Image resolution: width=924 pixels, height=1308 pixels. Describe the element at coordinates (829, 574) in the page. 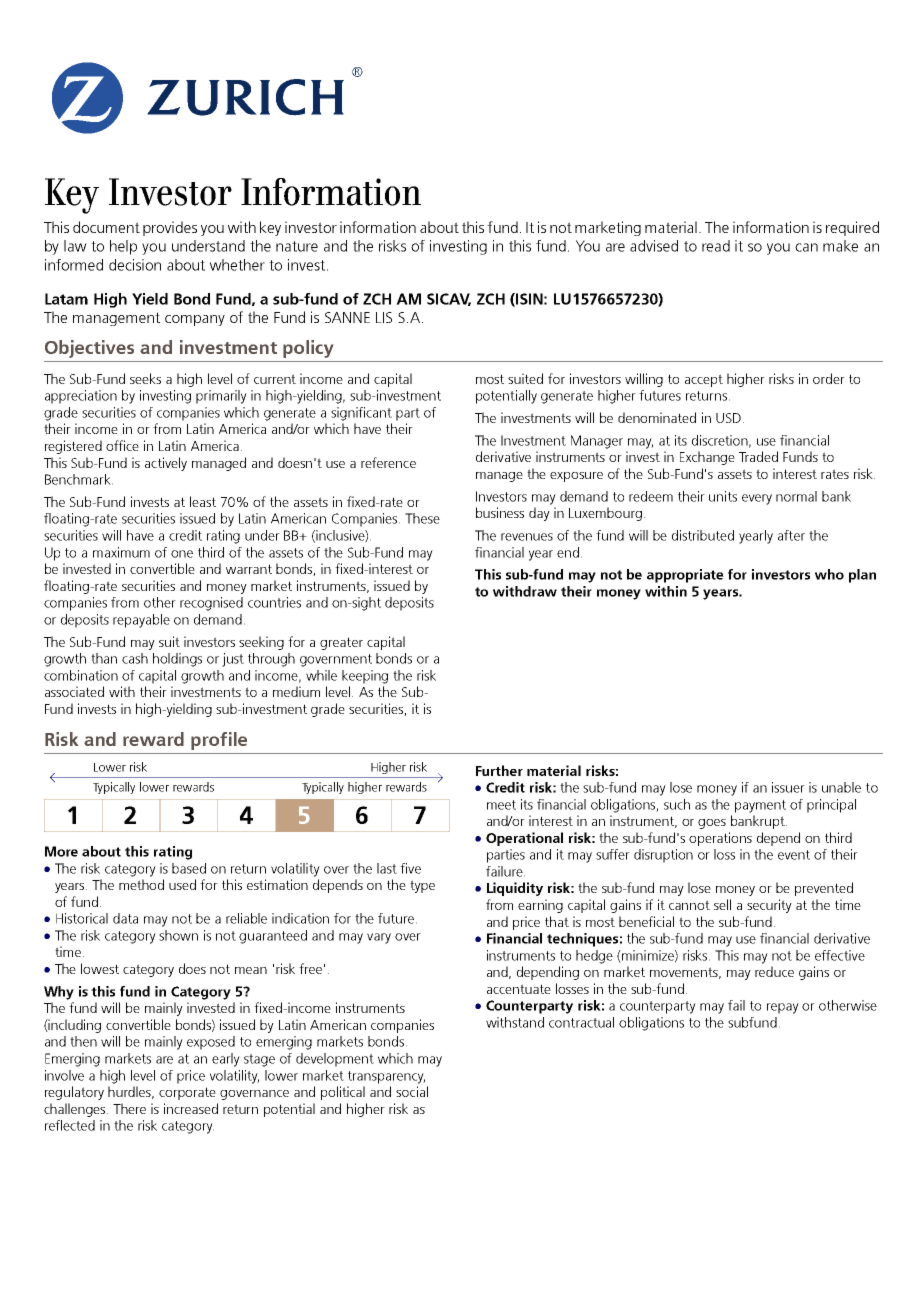

I see `who` at that location.
